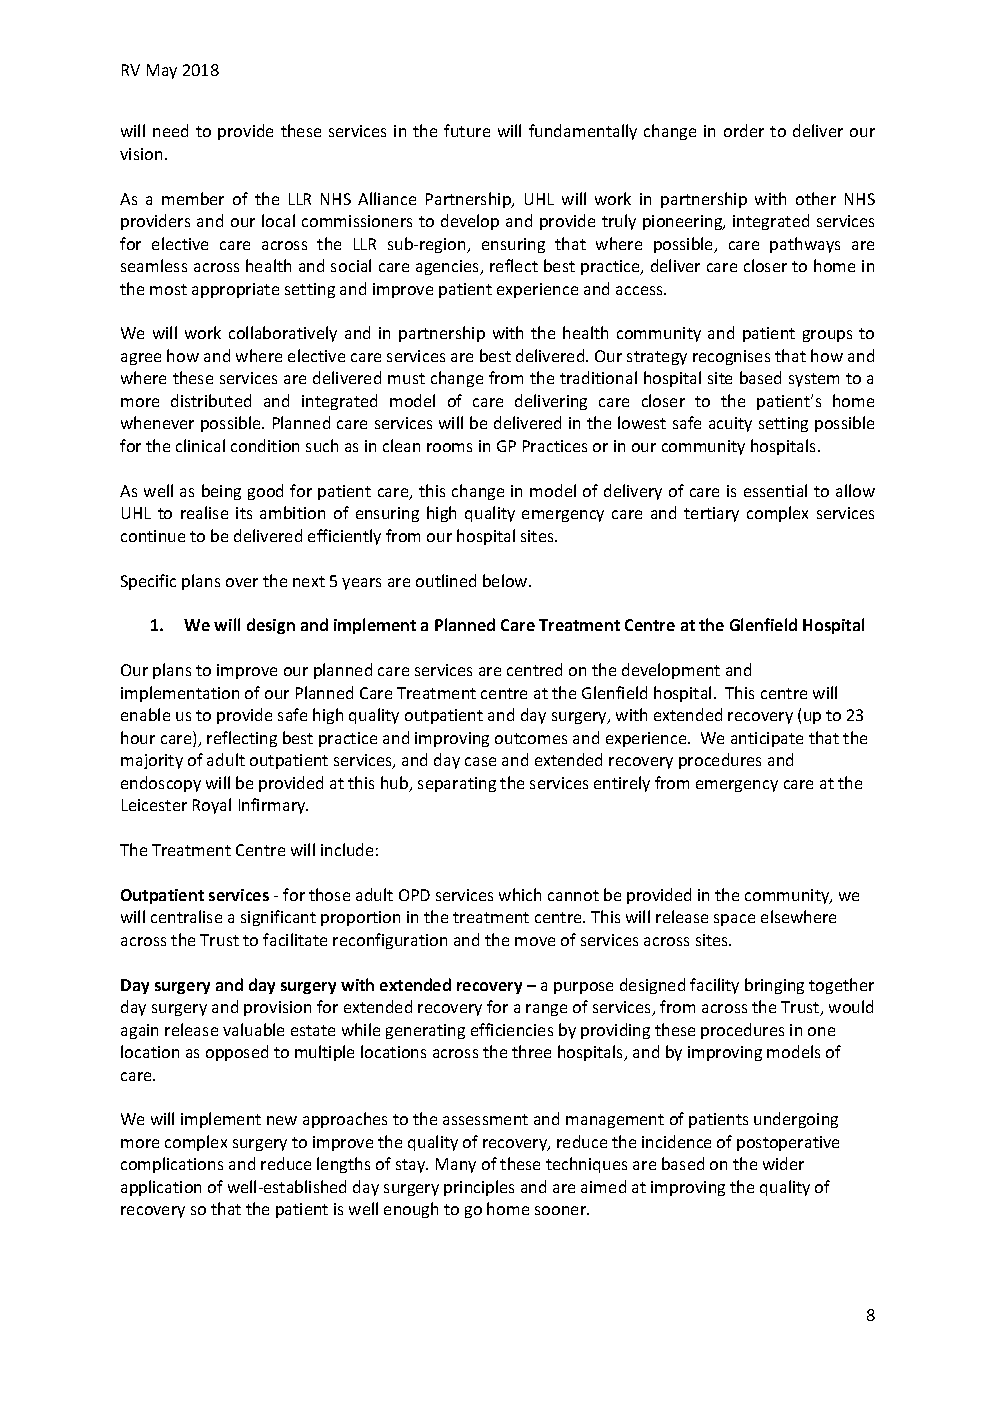 This image has height=1408, width=996. I want to click on separating, so click(457, 784).
